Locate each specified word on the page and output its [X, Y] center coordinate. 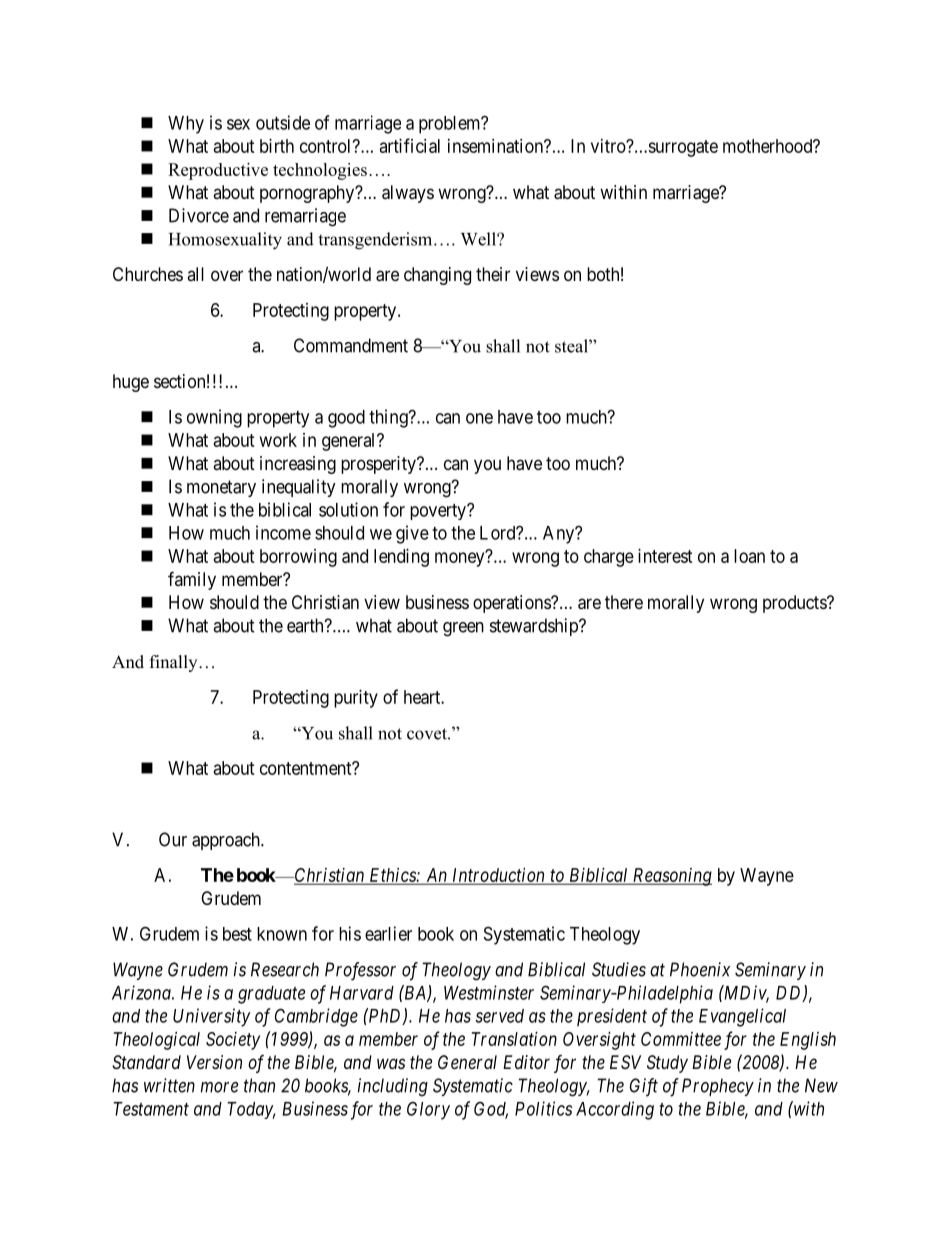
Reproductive [218, 171]
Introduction [498, 876]
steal [572, 346]
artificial [410, 145]
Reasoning [671, 877]
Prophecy [718, 1087]
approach [227, 841]
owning [214, 418]
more [219, 1087]
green [463, 629]
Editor [526, 1062]
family [192, 580]
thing [389, 418]
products [795, 604]
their [493, 274]
